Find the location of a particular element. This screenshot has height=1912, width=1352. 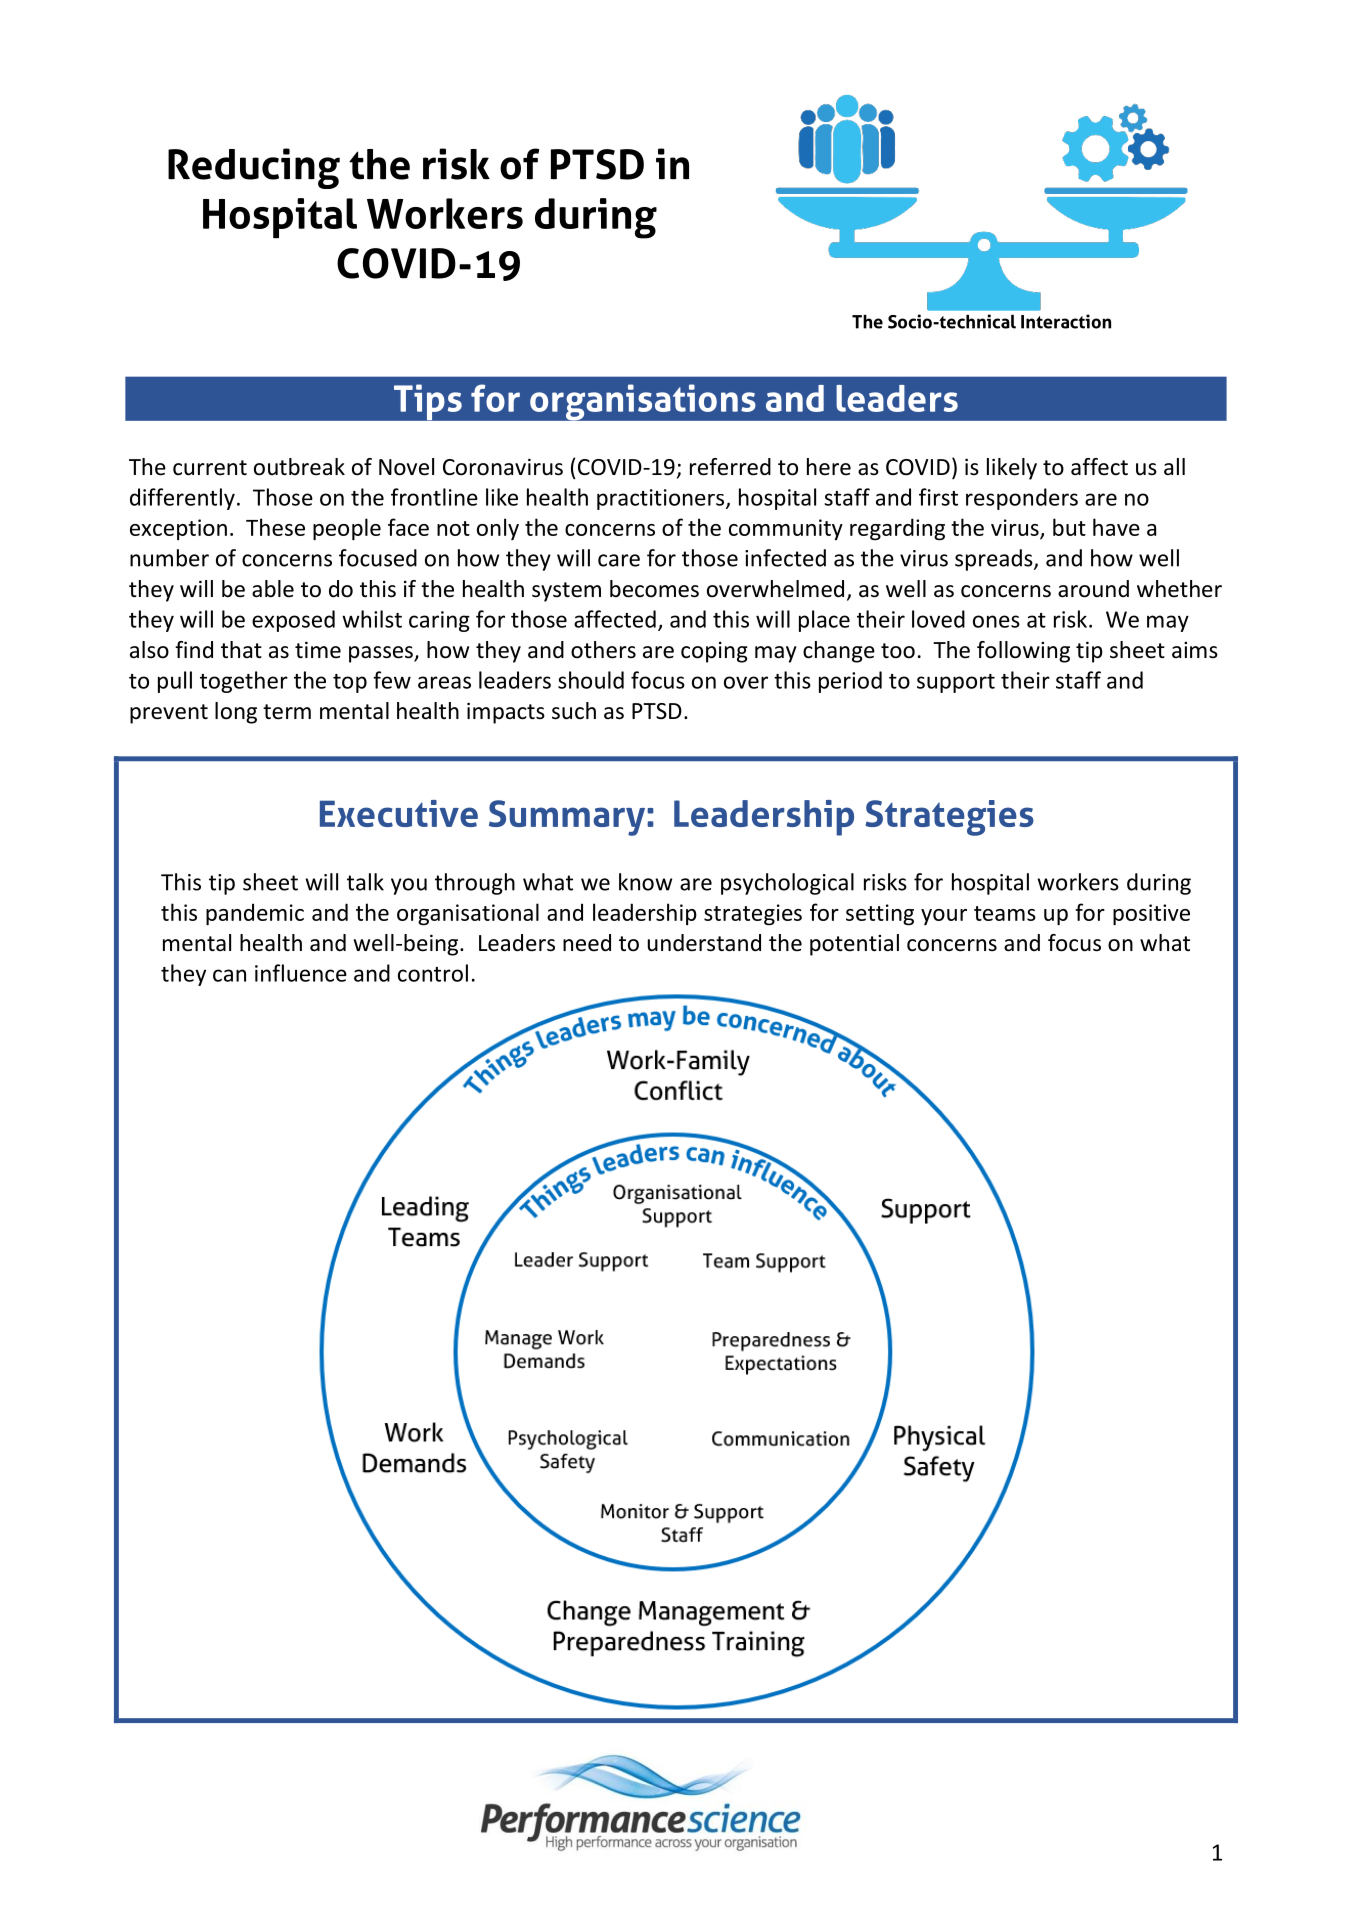

understand is located at coordinates (704, 943).
